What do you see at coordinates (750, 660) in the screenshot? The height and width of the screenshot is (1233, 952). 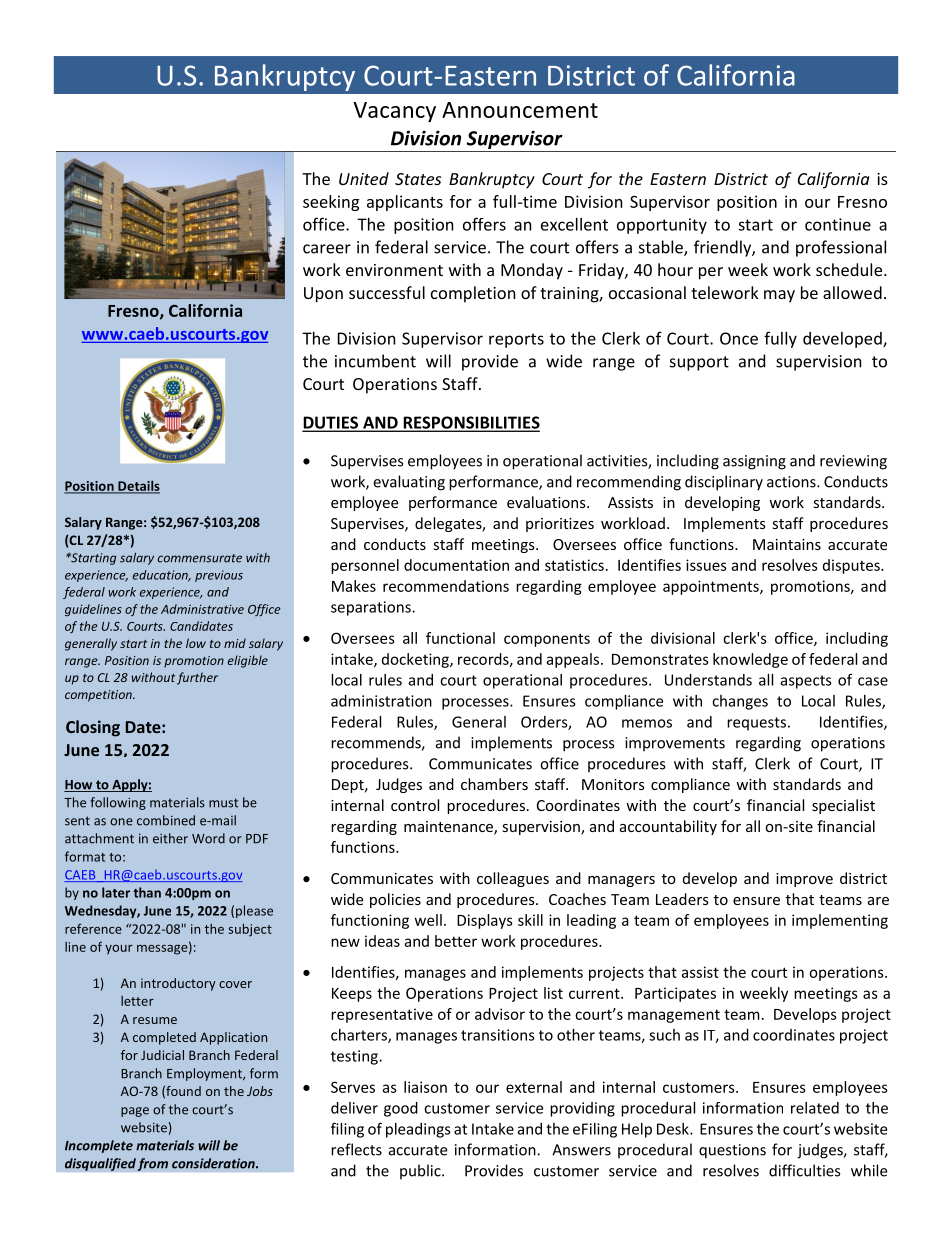 I see `knowledge` at bounding box center [750, 660].
